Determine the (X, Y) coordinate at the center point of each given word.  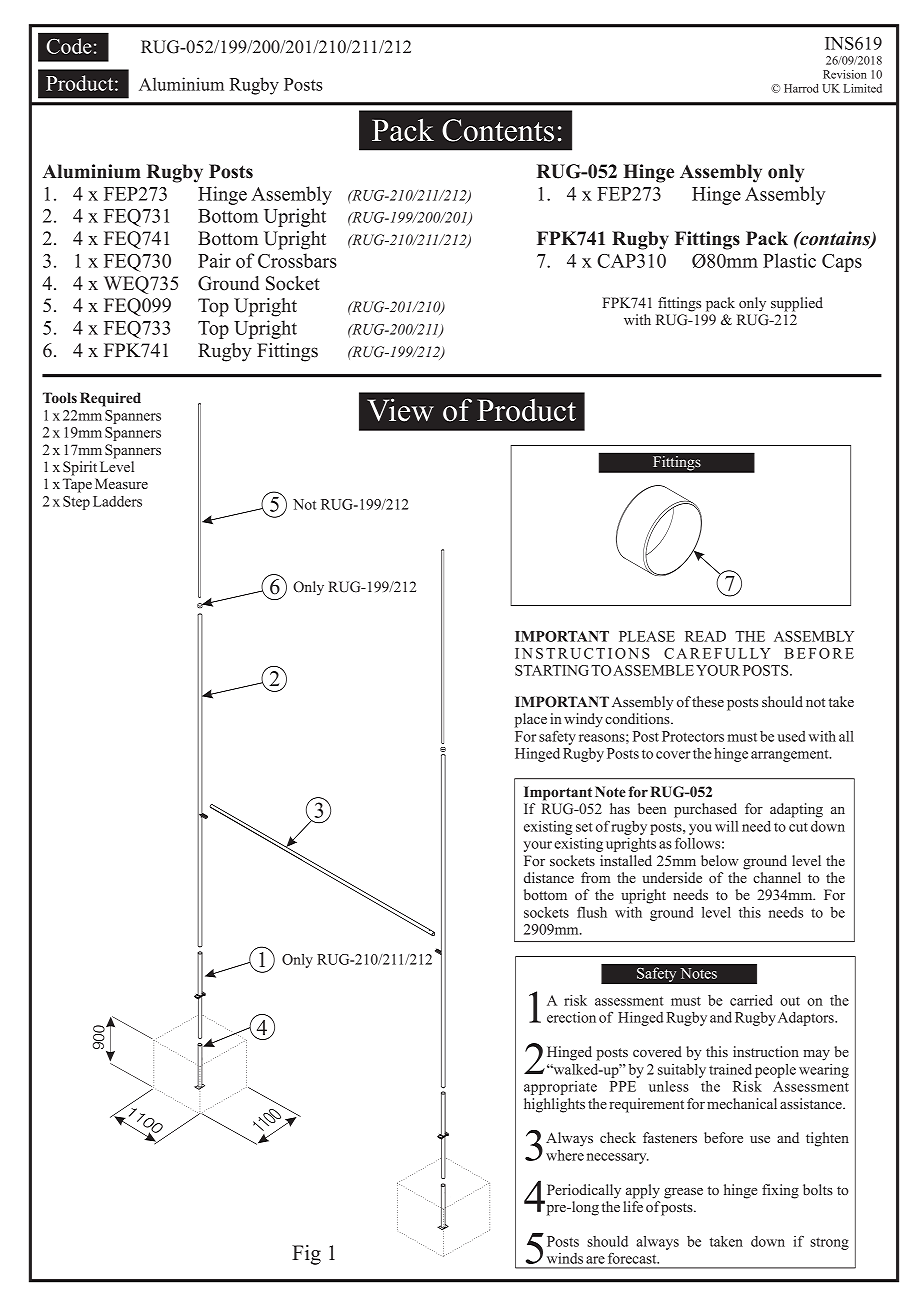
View (400, 410)
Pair (214, 260)
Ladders (117, 501)
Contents (498, 130)
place (531, 720)
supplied (797, 304)
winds (565, 1258)
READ (705, 636)
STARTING (553, 670)
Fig (306, 1255)
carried (751, 1000)
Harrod (801, 88)
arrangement (791, 755)
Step (76, 503)
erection (571, 1017)
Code (69, 46)
